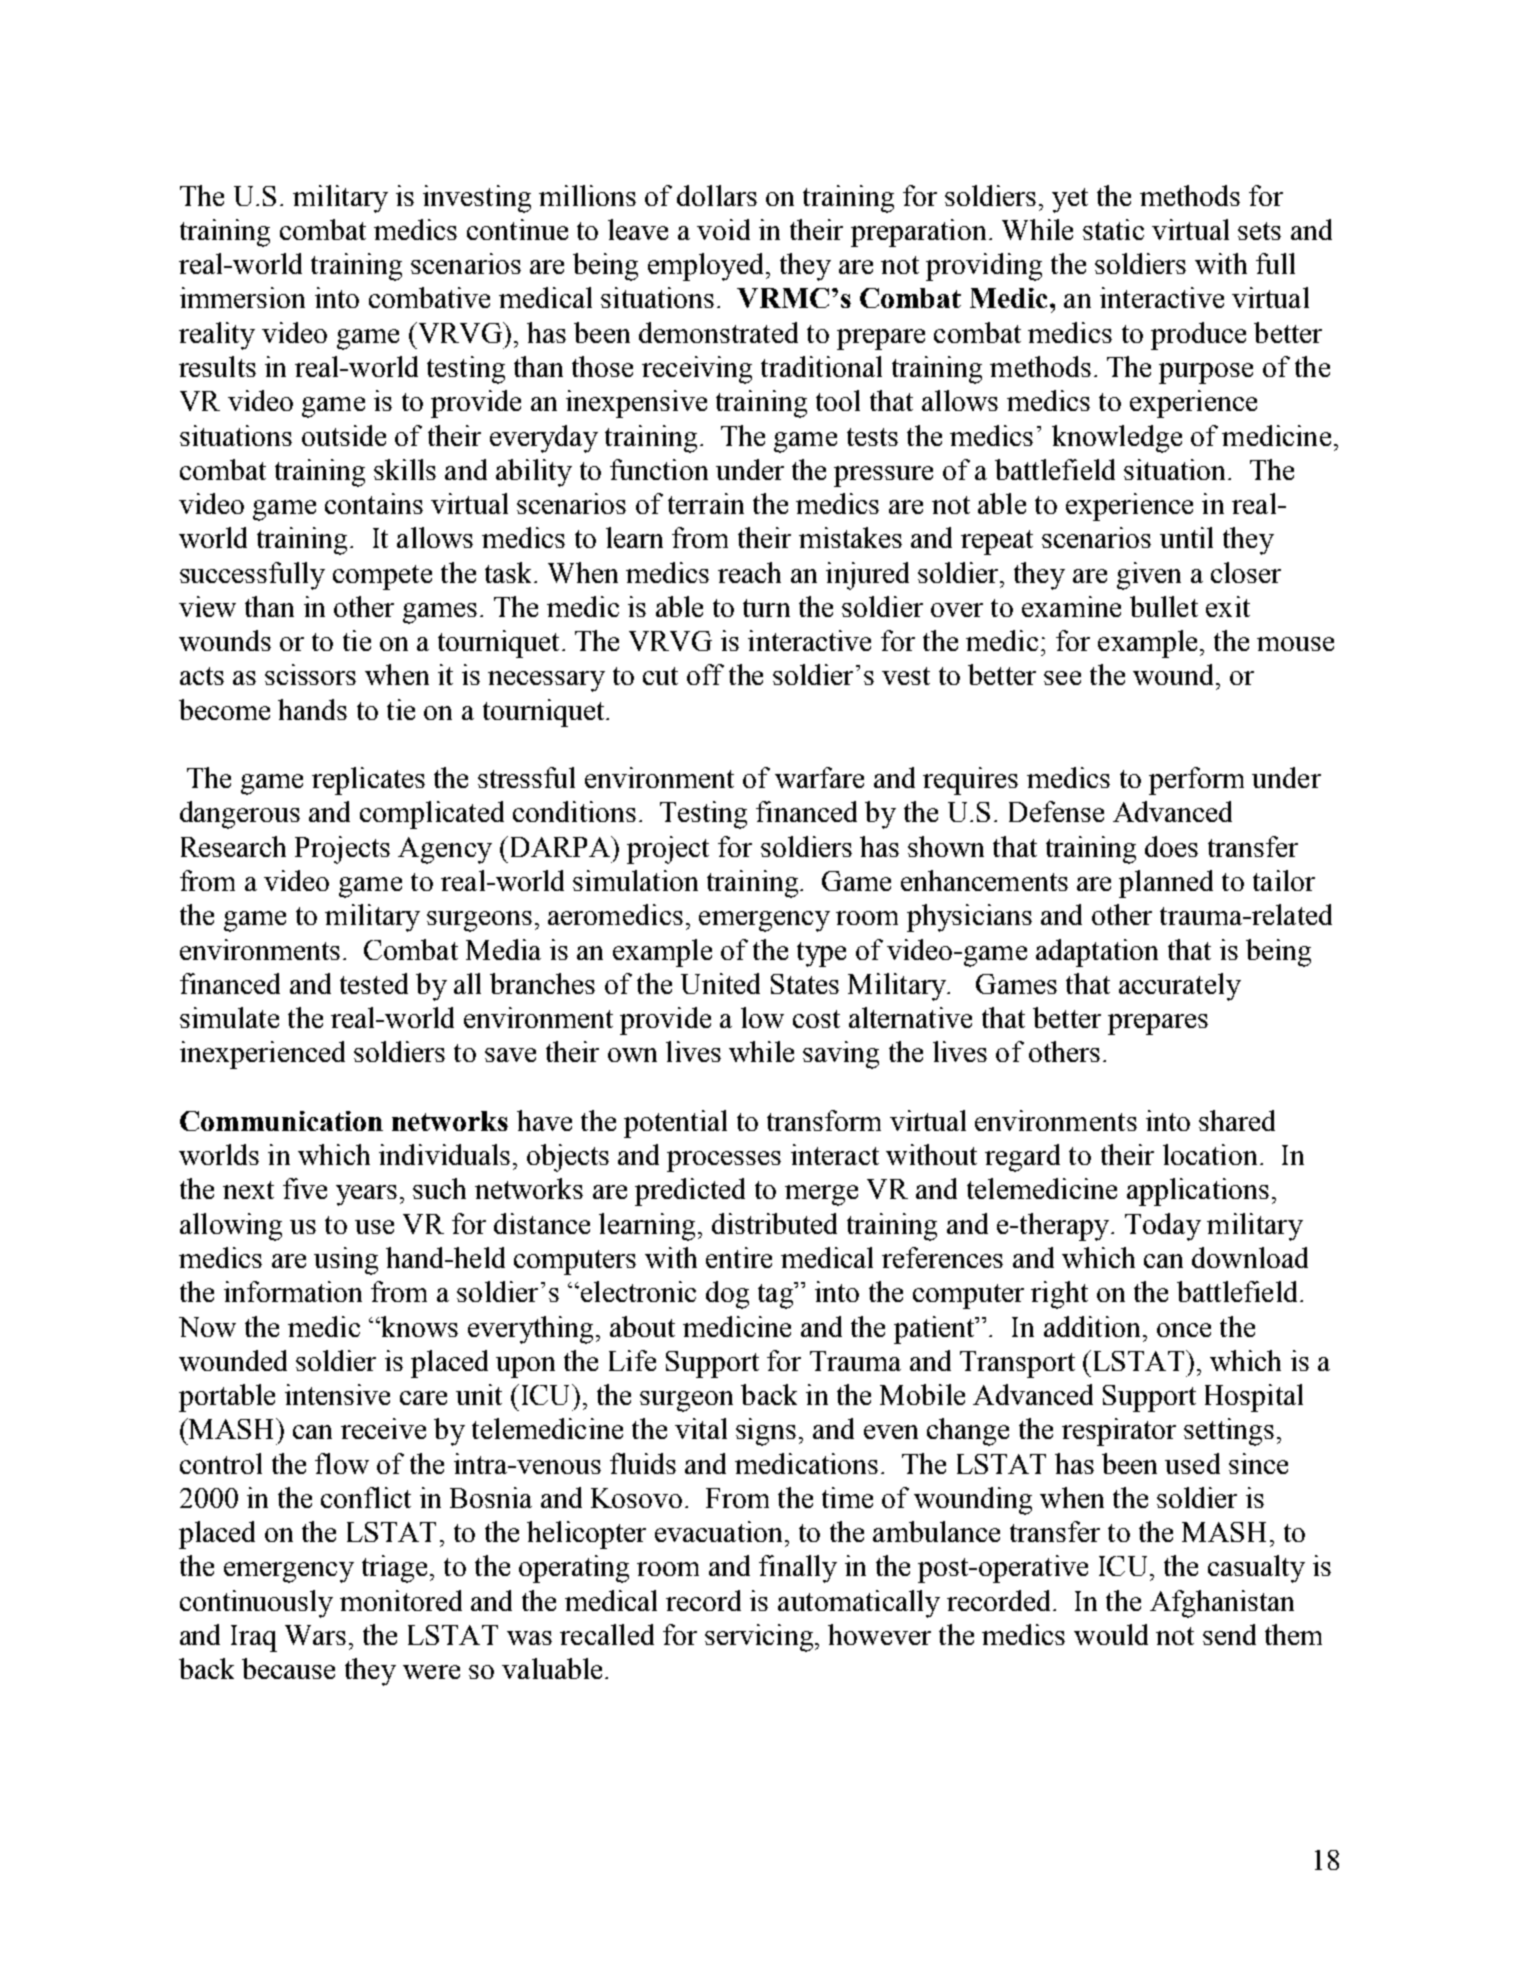  What do you see at coordinates (1210, 1154) in the image?
I see `location` at bounding box center [1210, 1154].
